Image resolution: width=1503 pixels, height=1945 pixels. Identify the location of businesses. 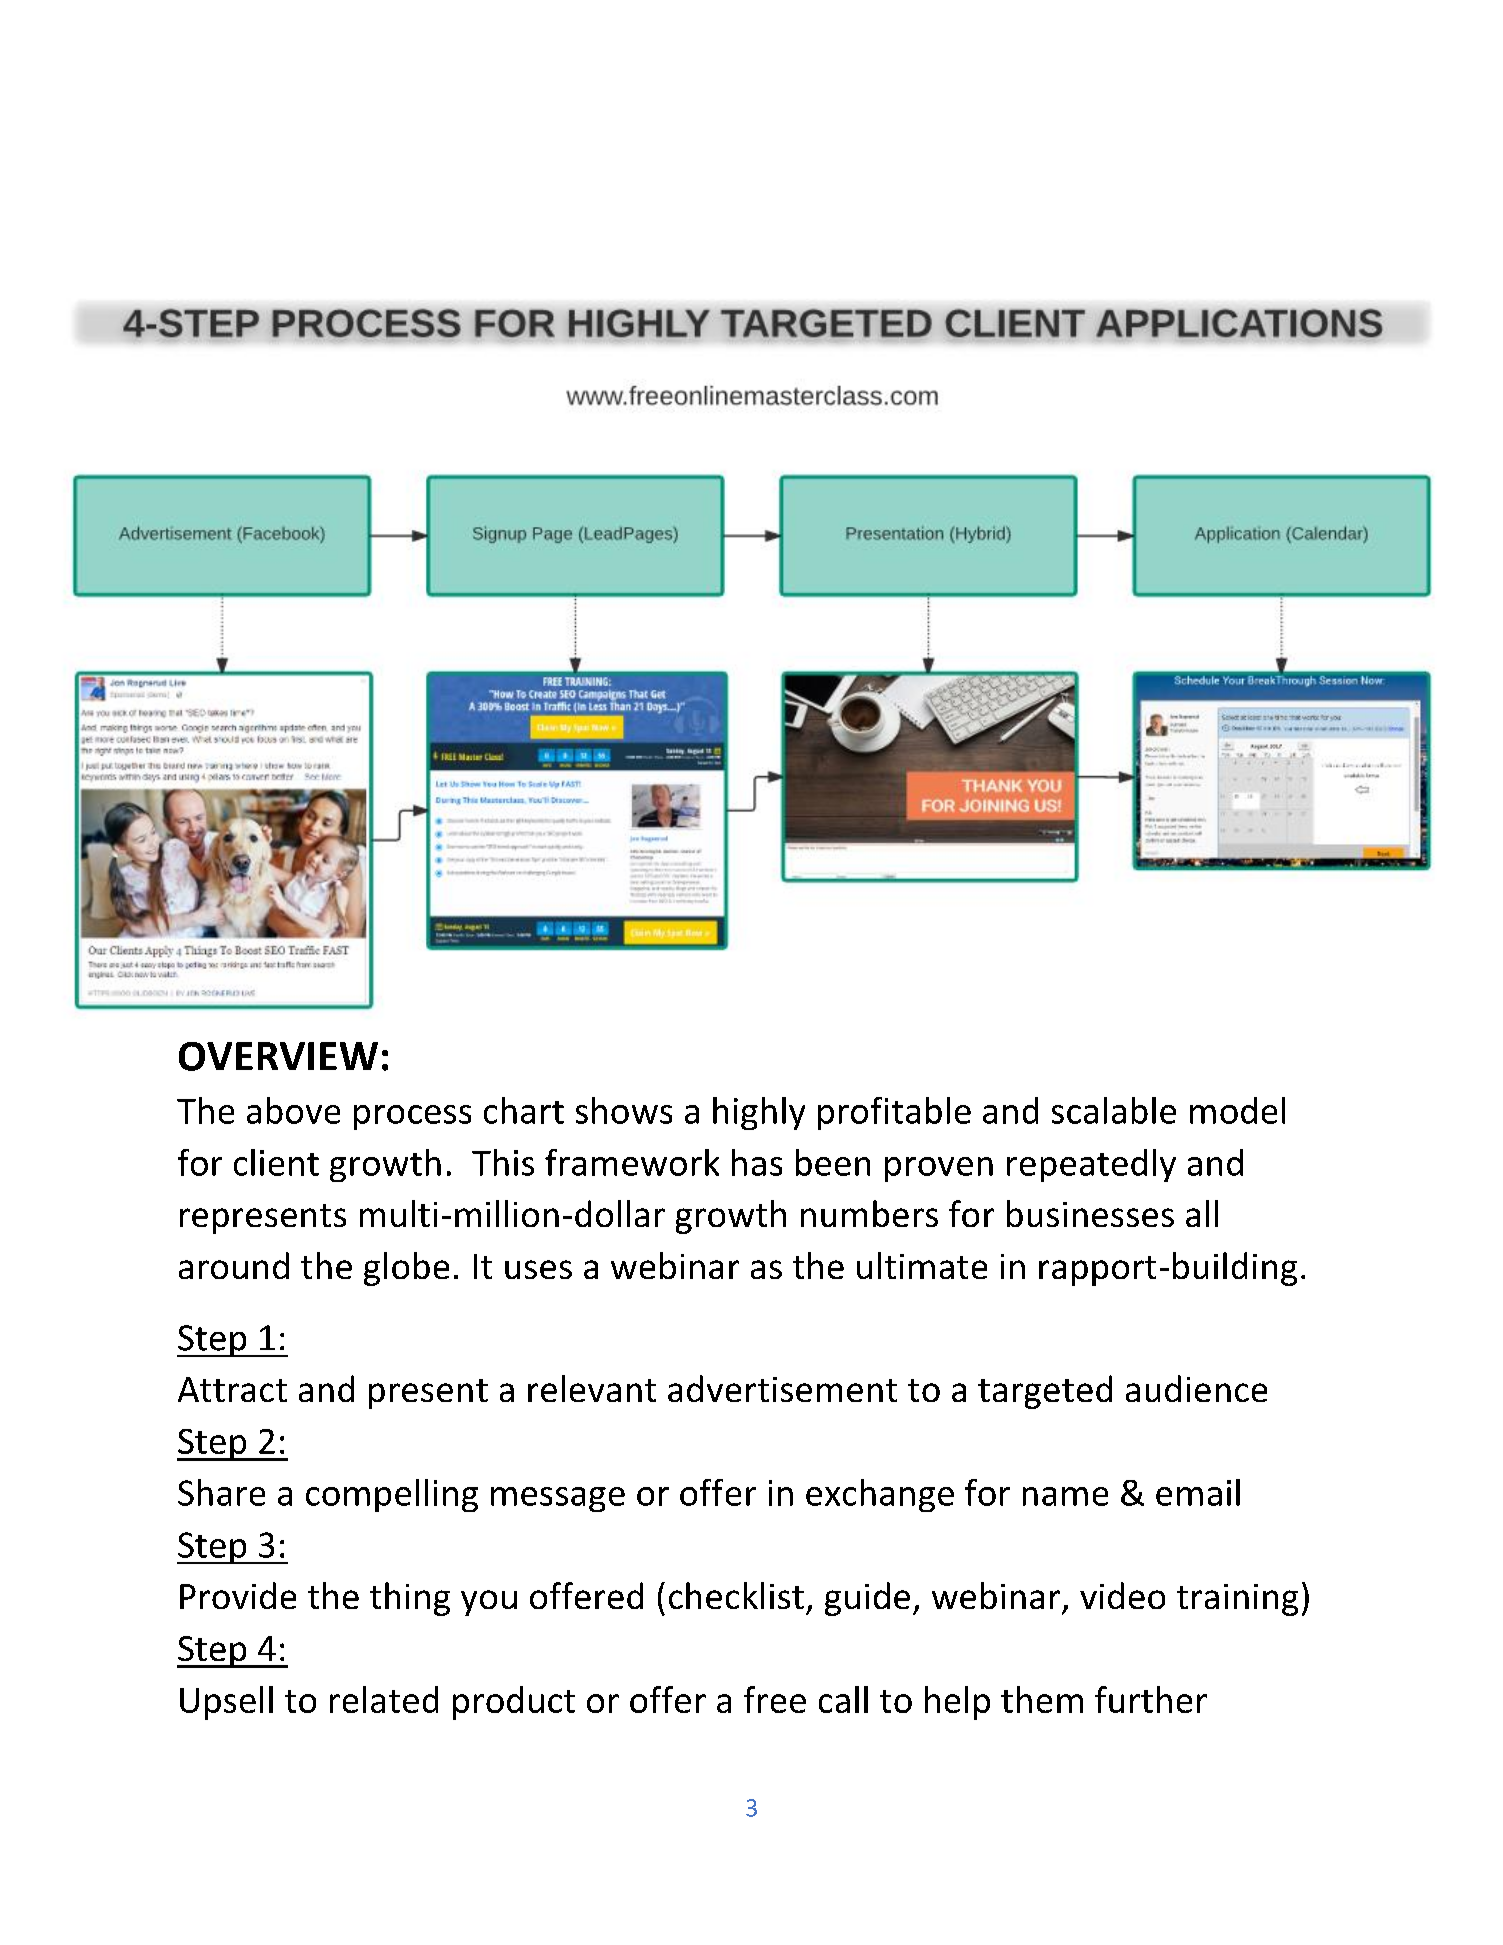
(1090, 1213).
